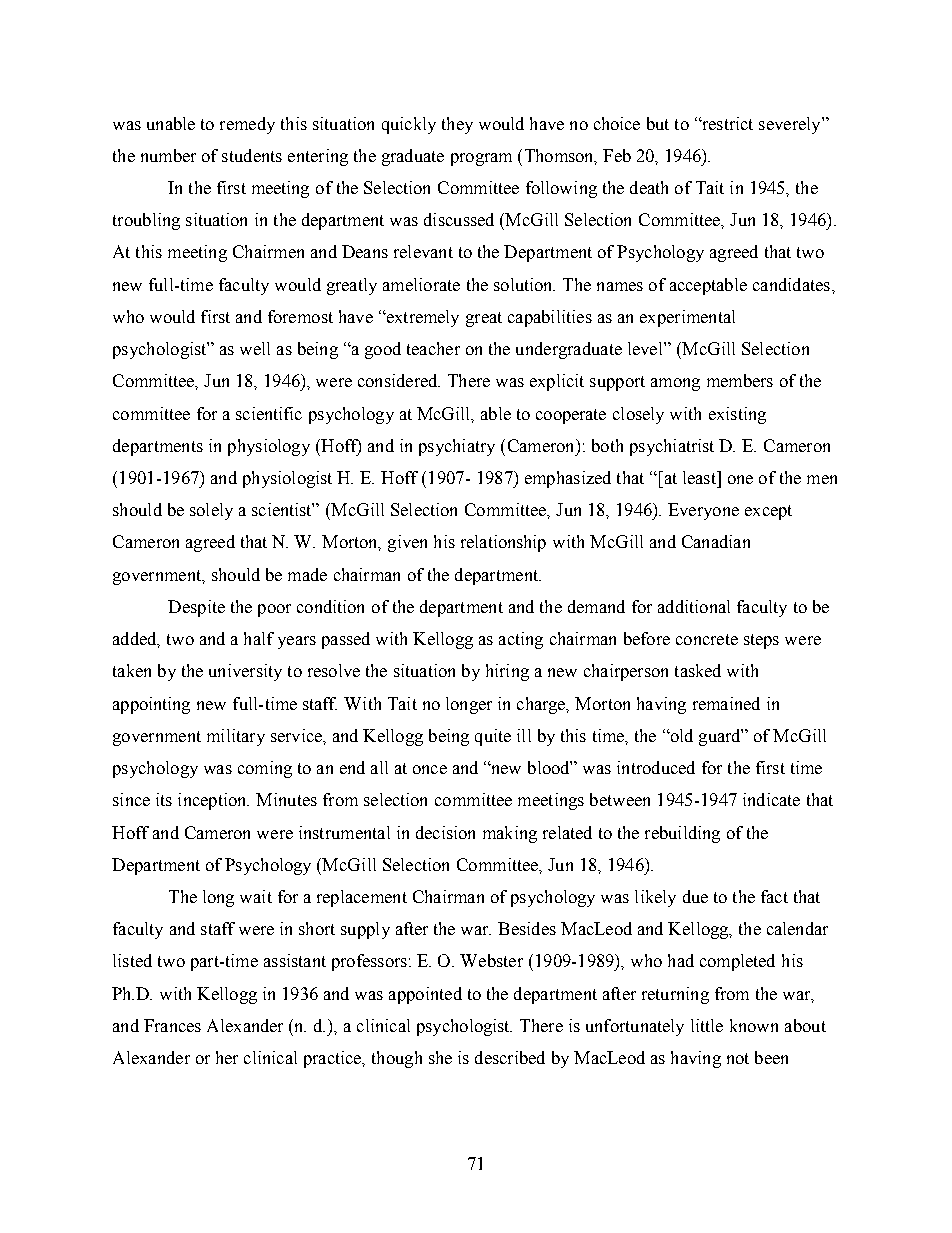  I want to click on Everyone, so click(703, 511).
